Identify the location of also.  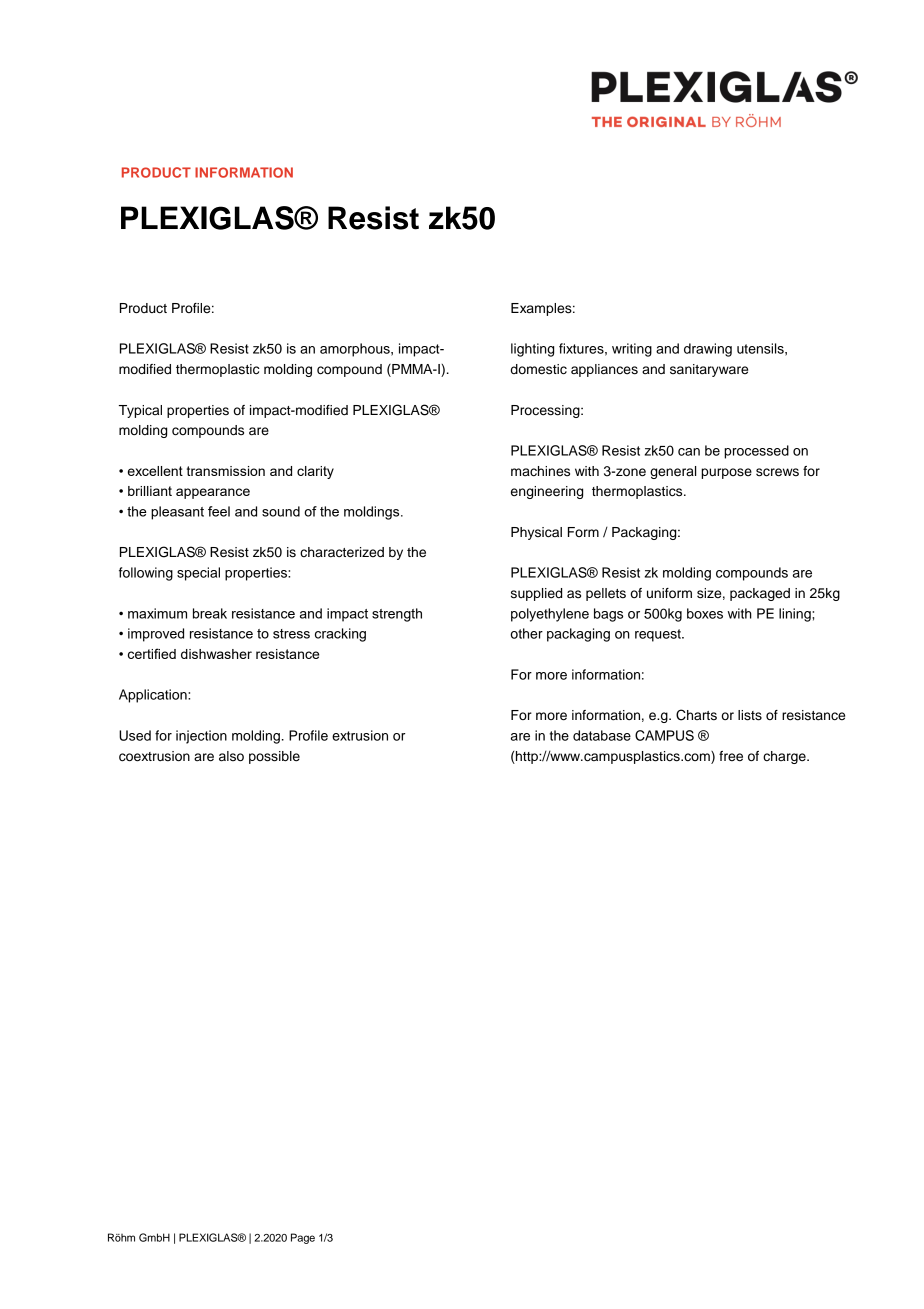
(231, 756).
